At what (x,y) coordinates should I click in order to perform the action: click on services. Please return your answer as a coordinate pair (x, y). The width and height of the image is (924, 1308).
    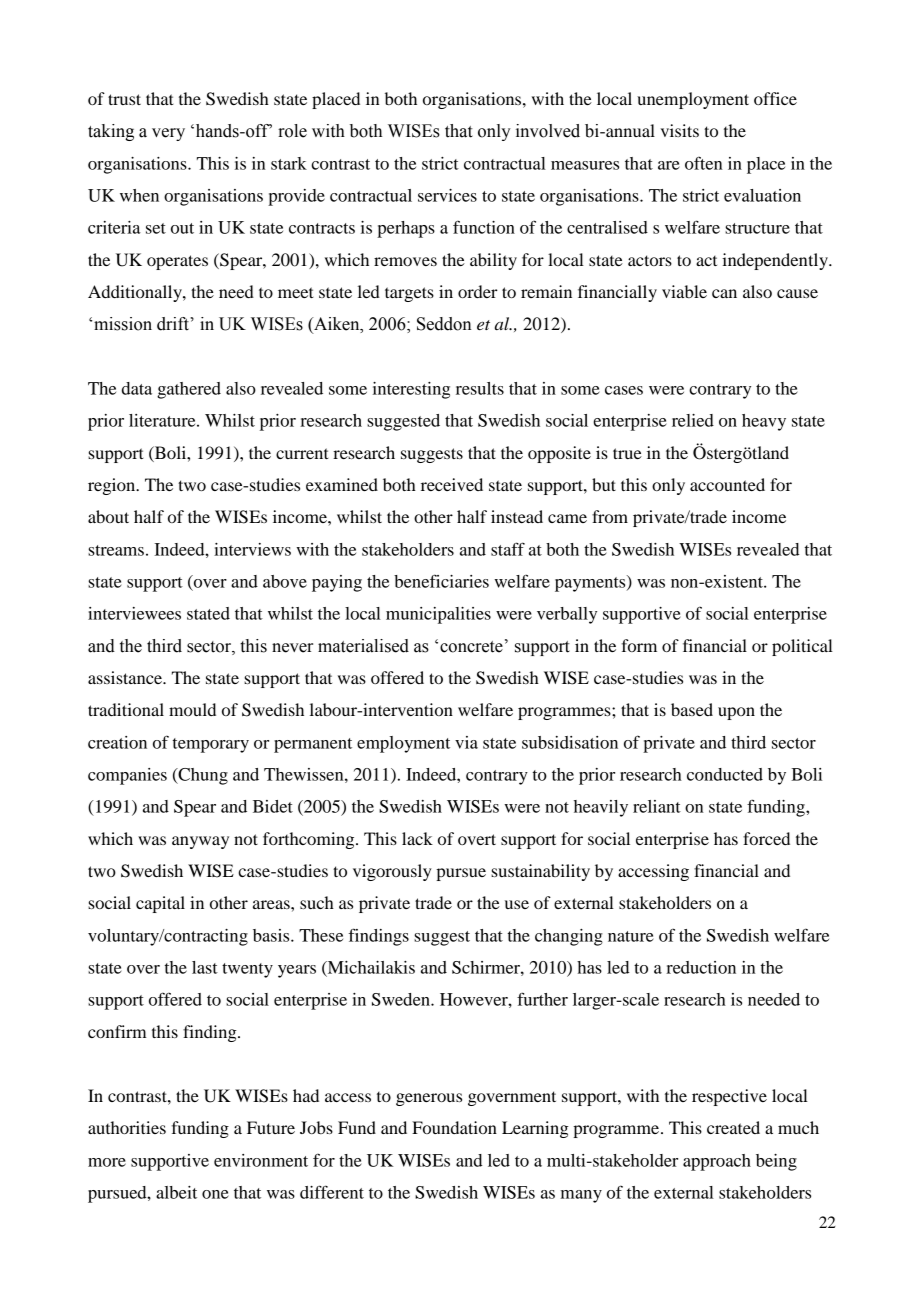
    Looking at the image, I should click on (447, 195).
